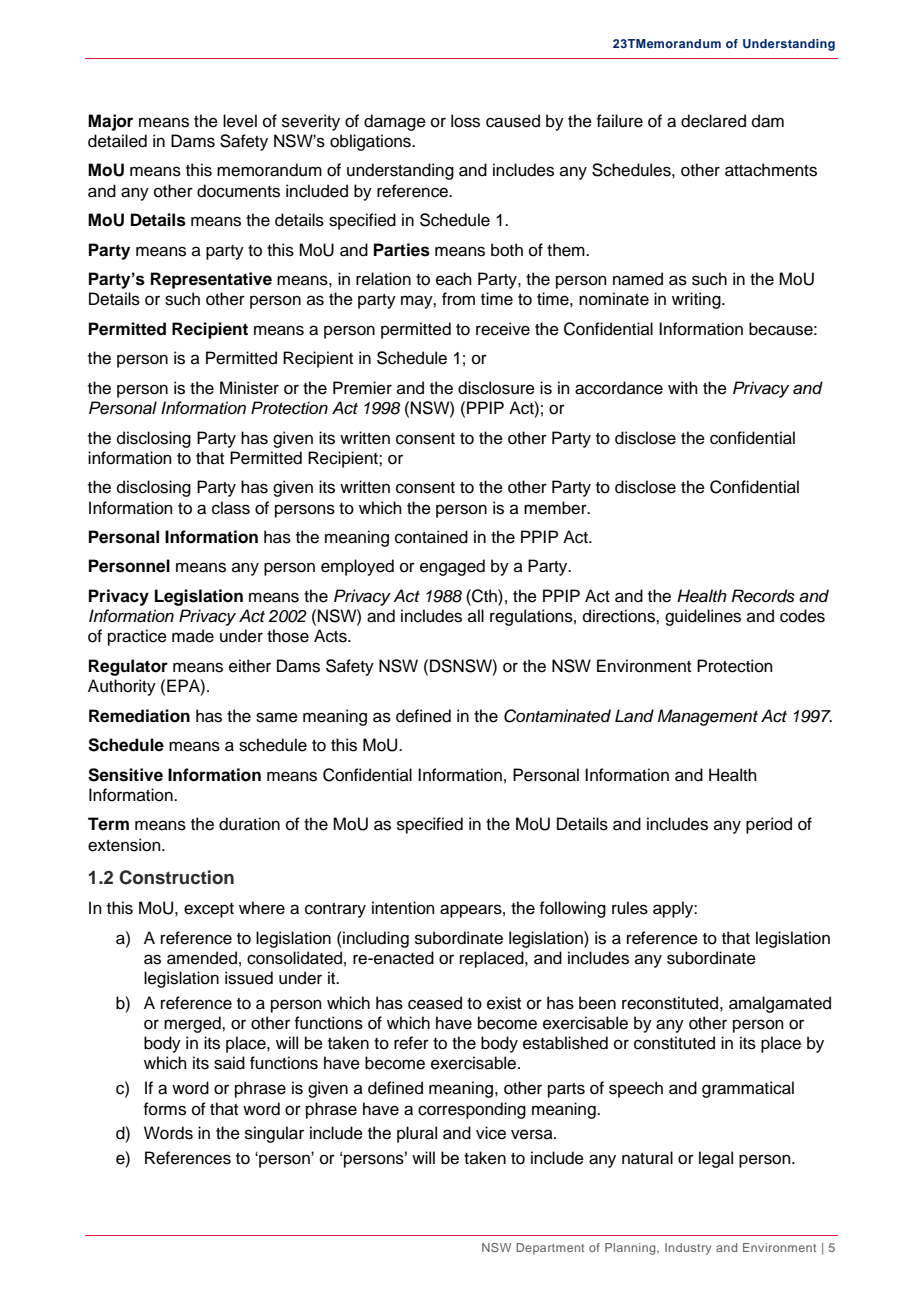  I want to click on all, so click(476, 615).
